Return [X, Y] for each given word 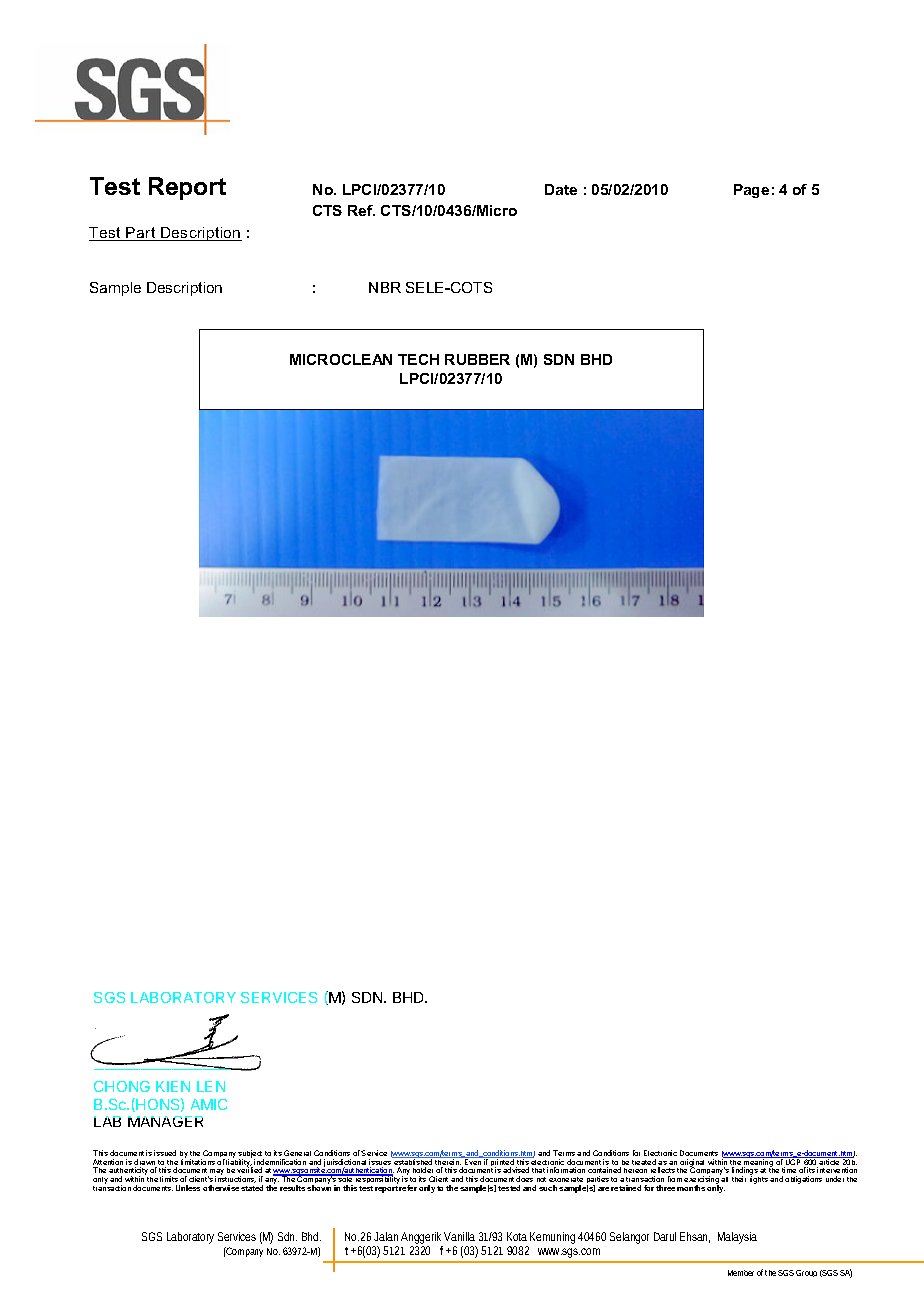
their [739, 1179]
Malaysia [737, 1238]
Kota [517, 1236]
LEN [211, 1086]
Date [561, 189]
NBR [385, 287]
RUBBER [477, 359]
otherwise [221, 1188]
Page [751, 191]
